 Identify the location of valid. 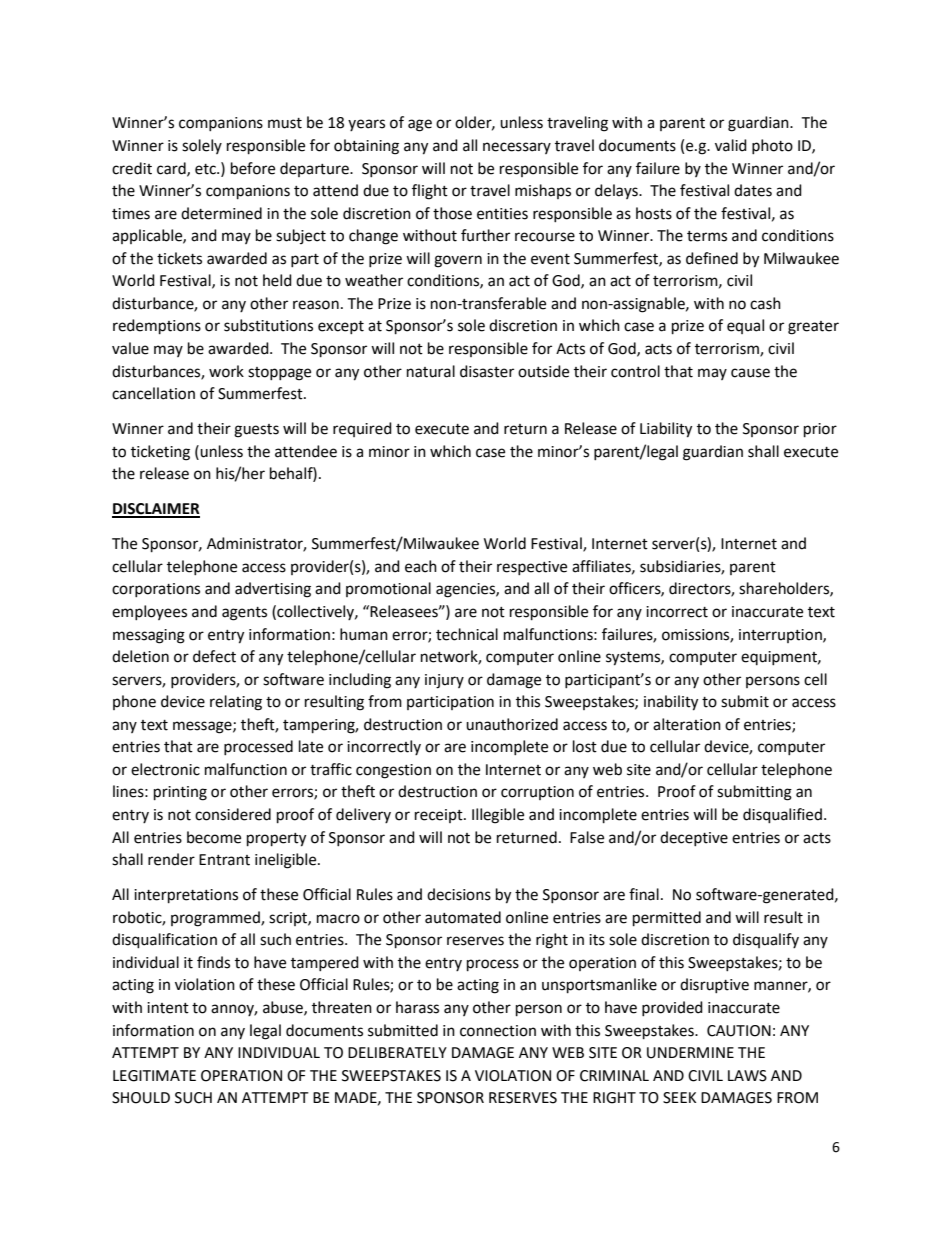
(731, 145).
